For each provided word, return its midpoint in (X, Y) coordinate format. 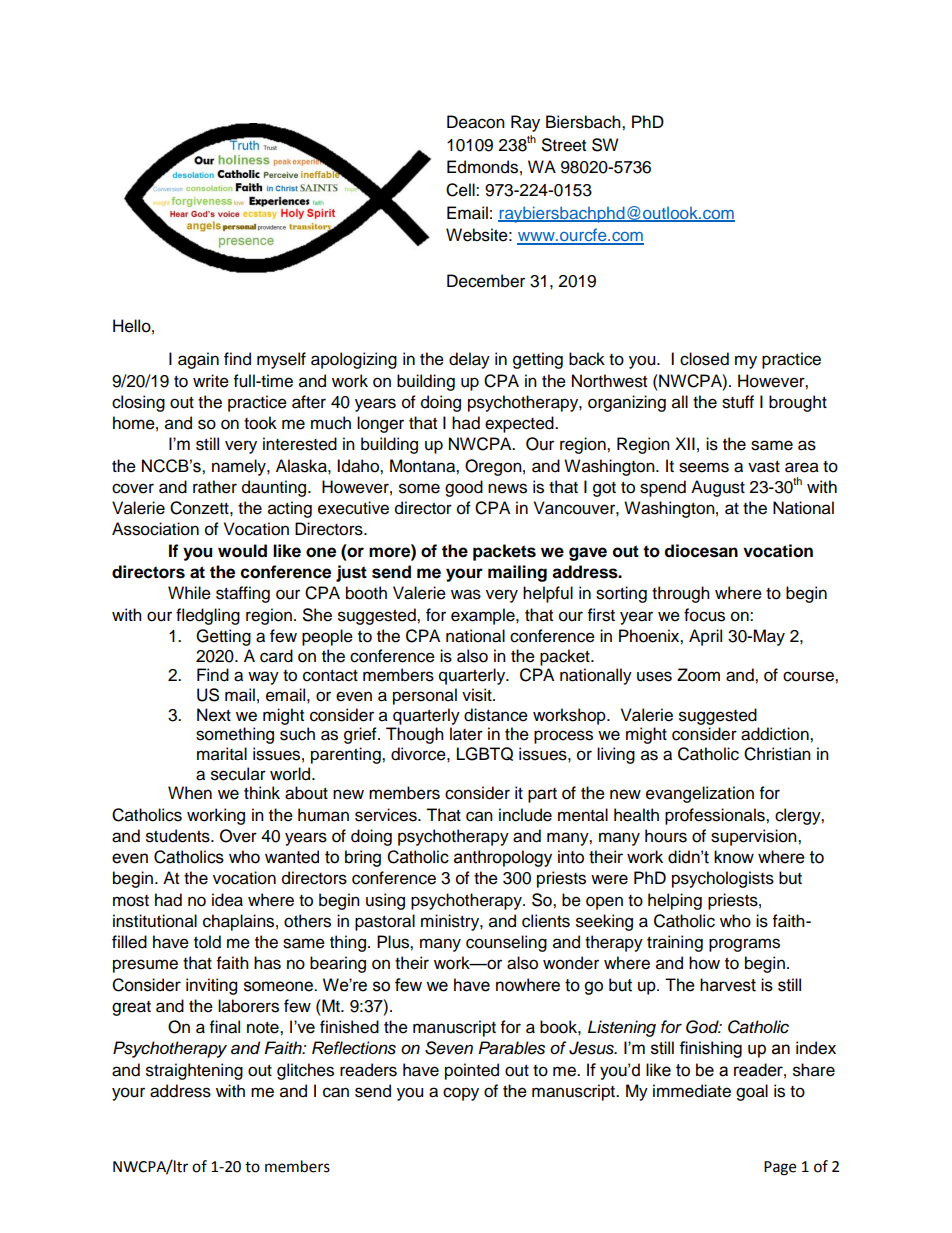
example (484, 616)
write (211, 381)
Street (564, 145)
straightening (194, 1071)
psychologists (723, 879)
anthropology (503, 858)
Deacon (476, 122)
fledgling (208, 616)
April (705, 637)
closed (704, 359)
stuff (738, 402)
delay (469, 360)
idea (227, 900)
